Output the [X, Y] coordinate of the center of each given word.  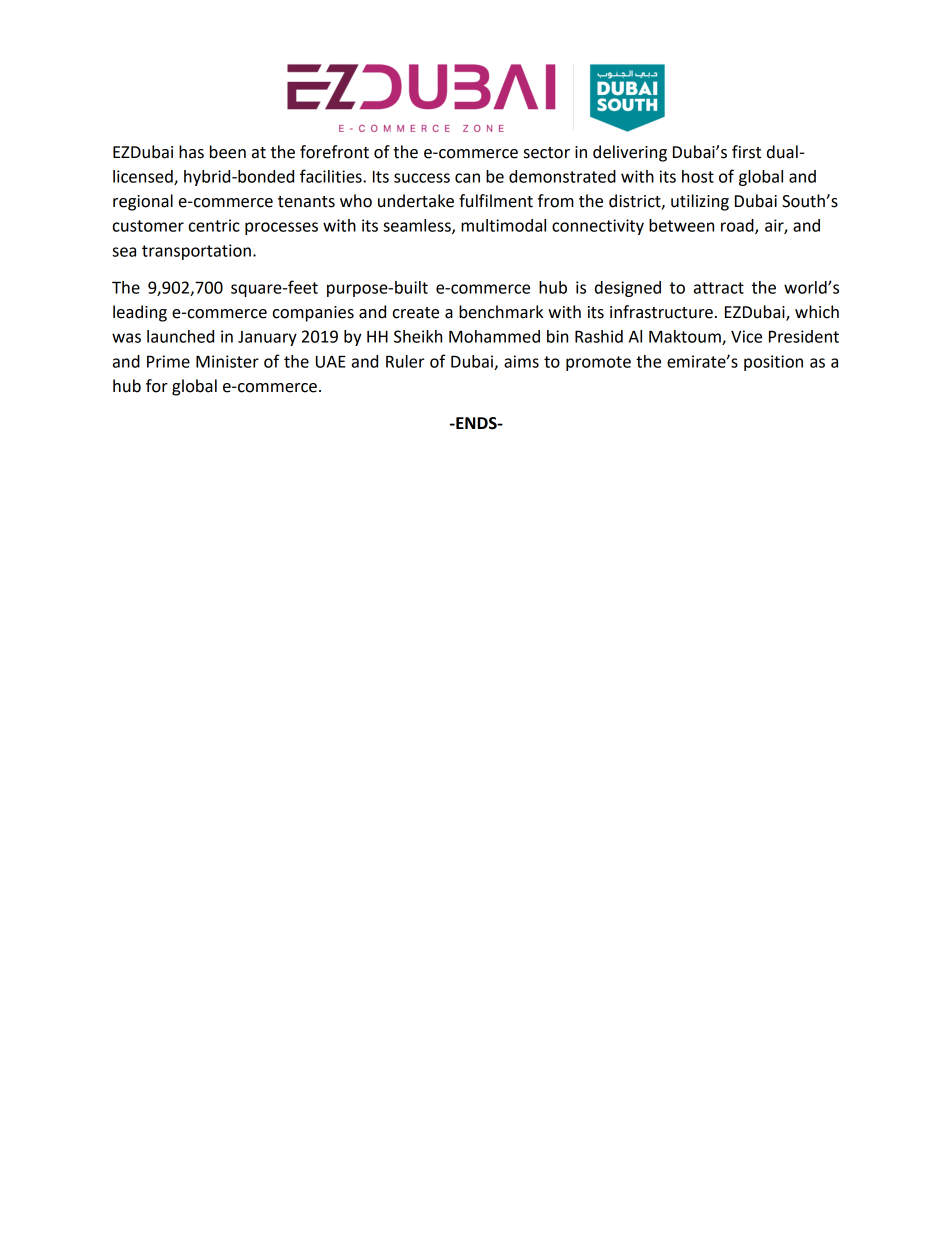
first [746, 152]
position [773, 363]
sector [547, 153]
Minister [227, 361]
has [191, 152]
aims [521, 361]
